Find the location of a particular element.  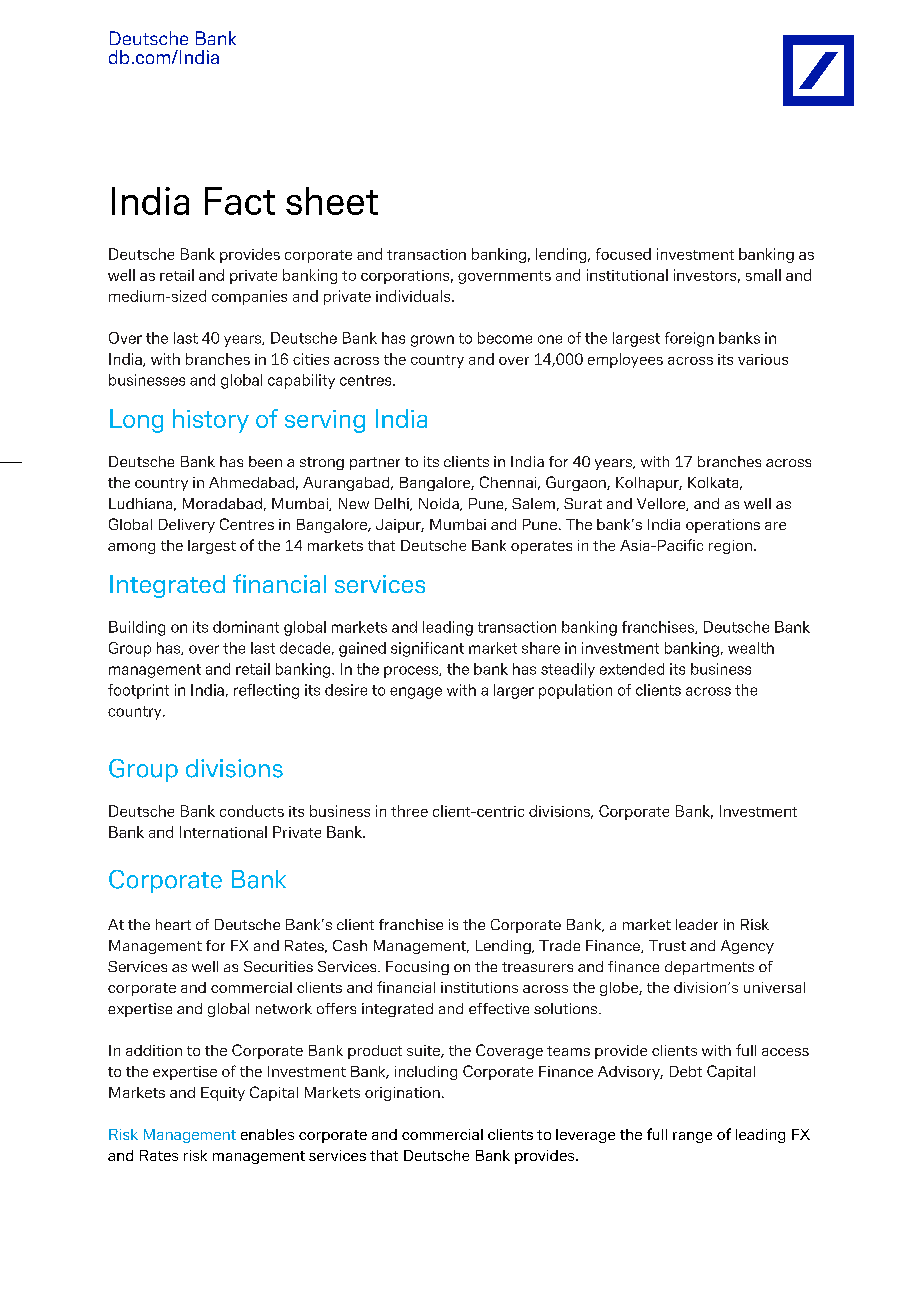

grown is located at coordinates (432, 341).
